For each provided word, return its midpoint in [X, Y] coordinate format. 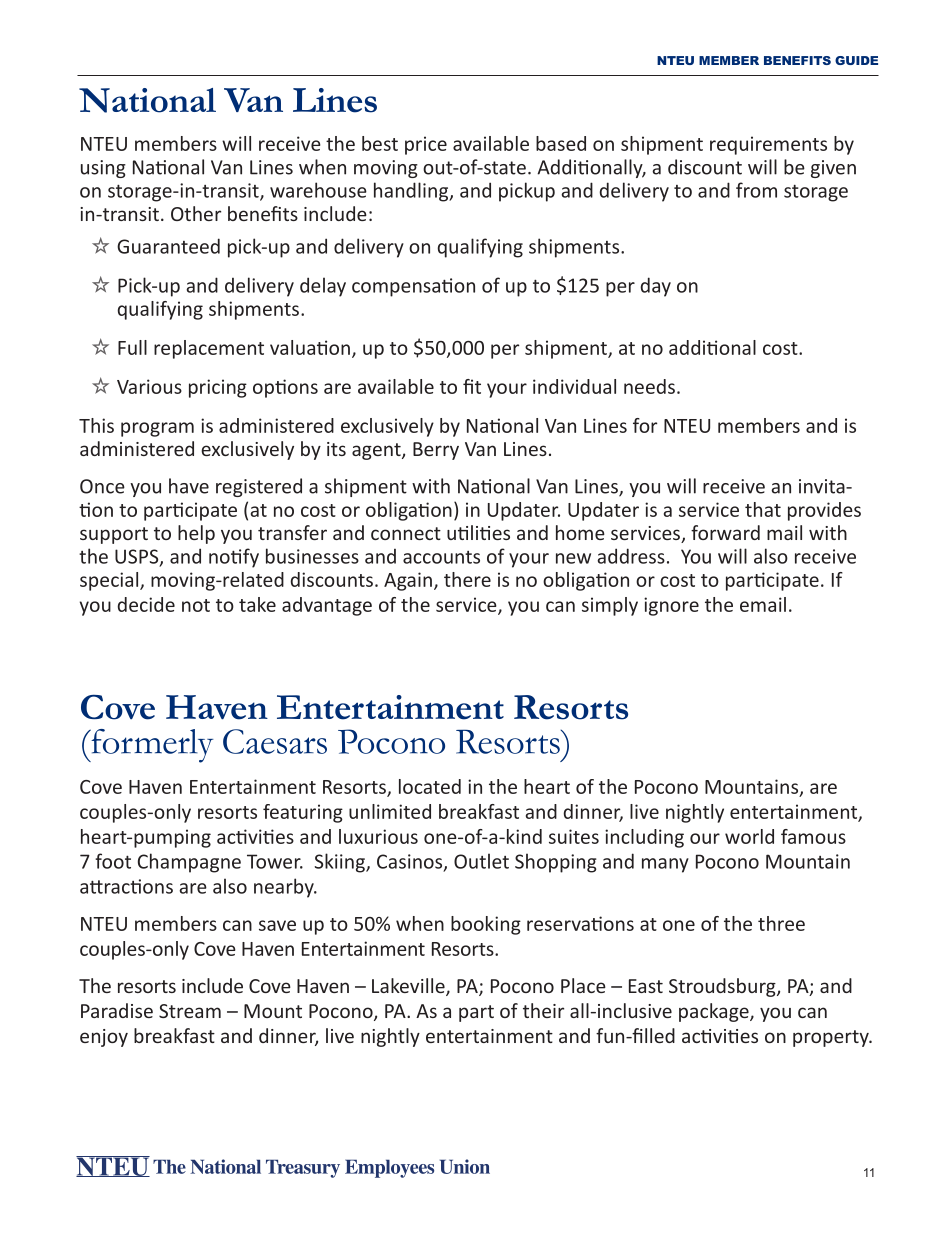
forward [725, 532]
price [426, 145]
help [196, 534]
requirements [768, 145]
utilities [478, 532]
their [543, 1010]
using [103, 169]
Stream [190, 1011]
